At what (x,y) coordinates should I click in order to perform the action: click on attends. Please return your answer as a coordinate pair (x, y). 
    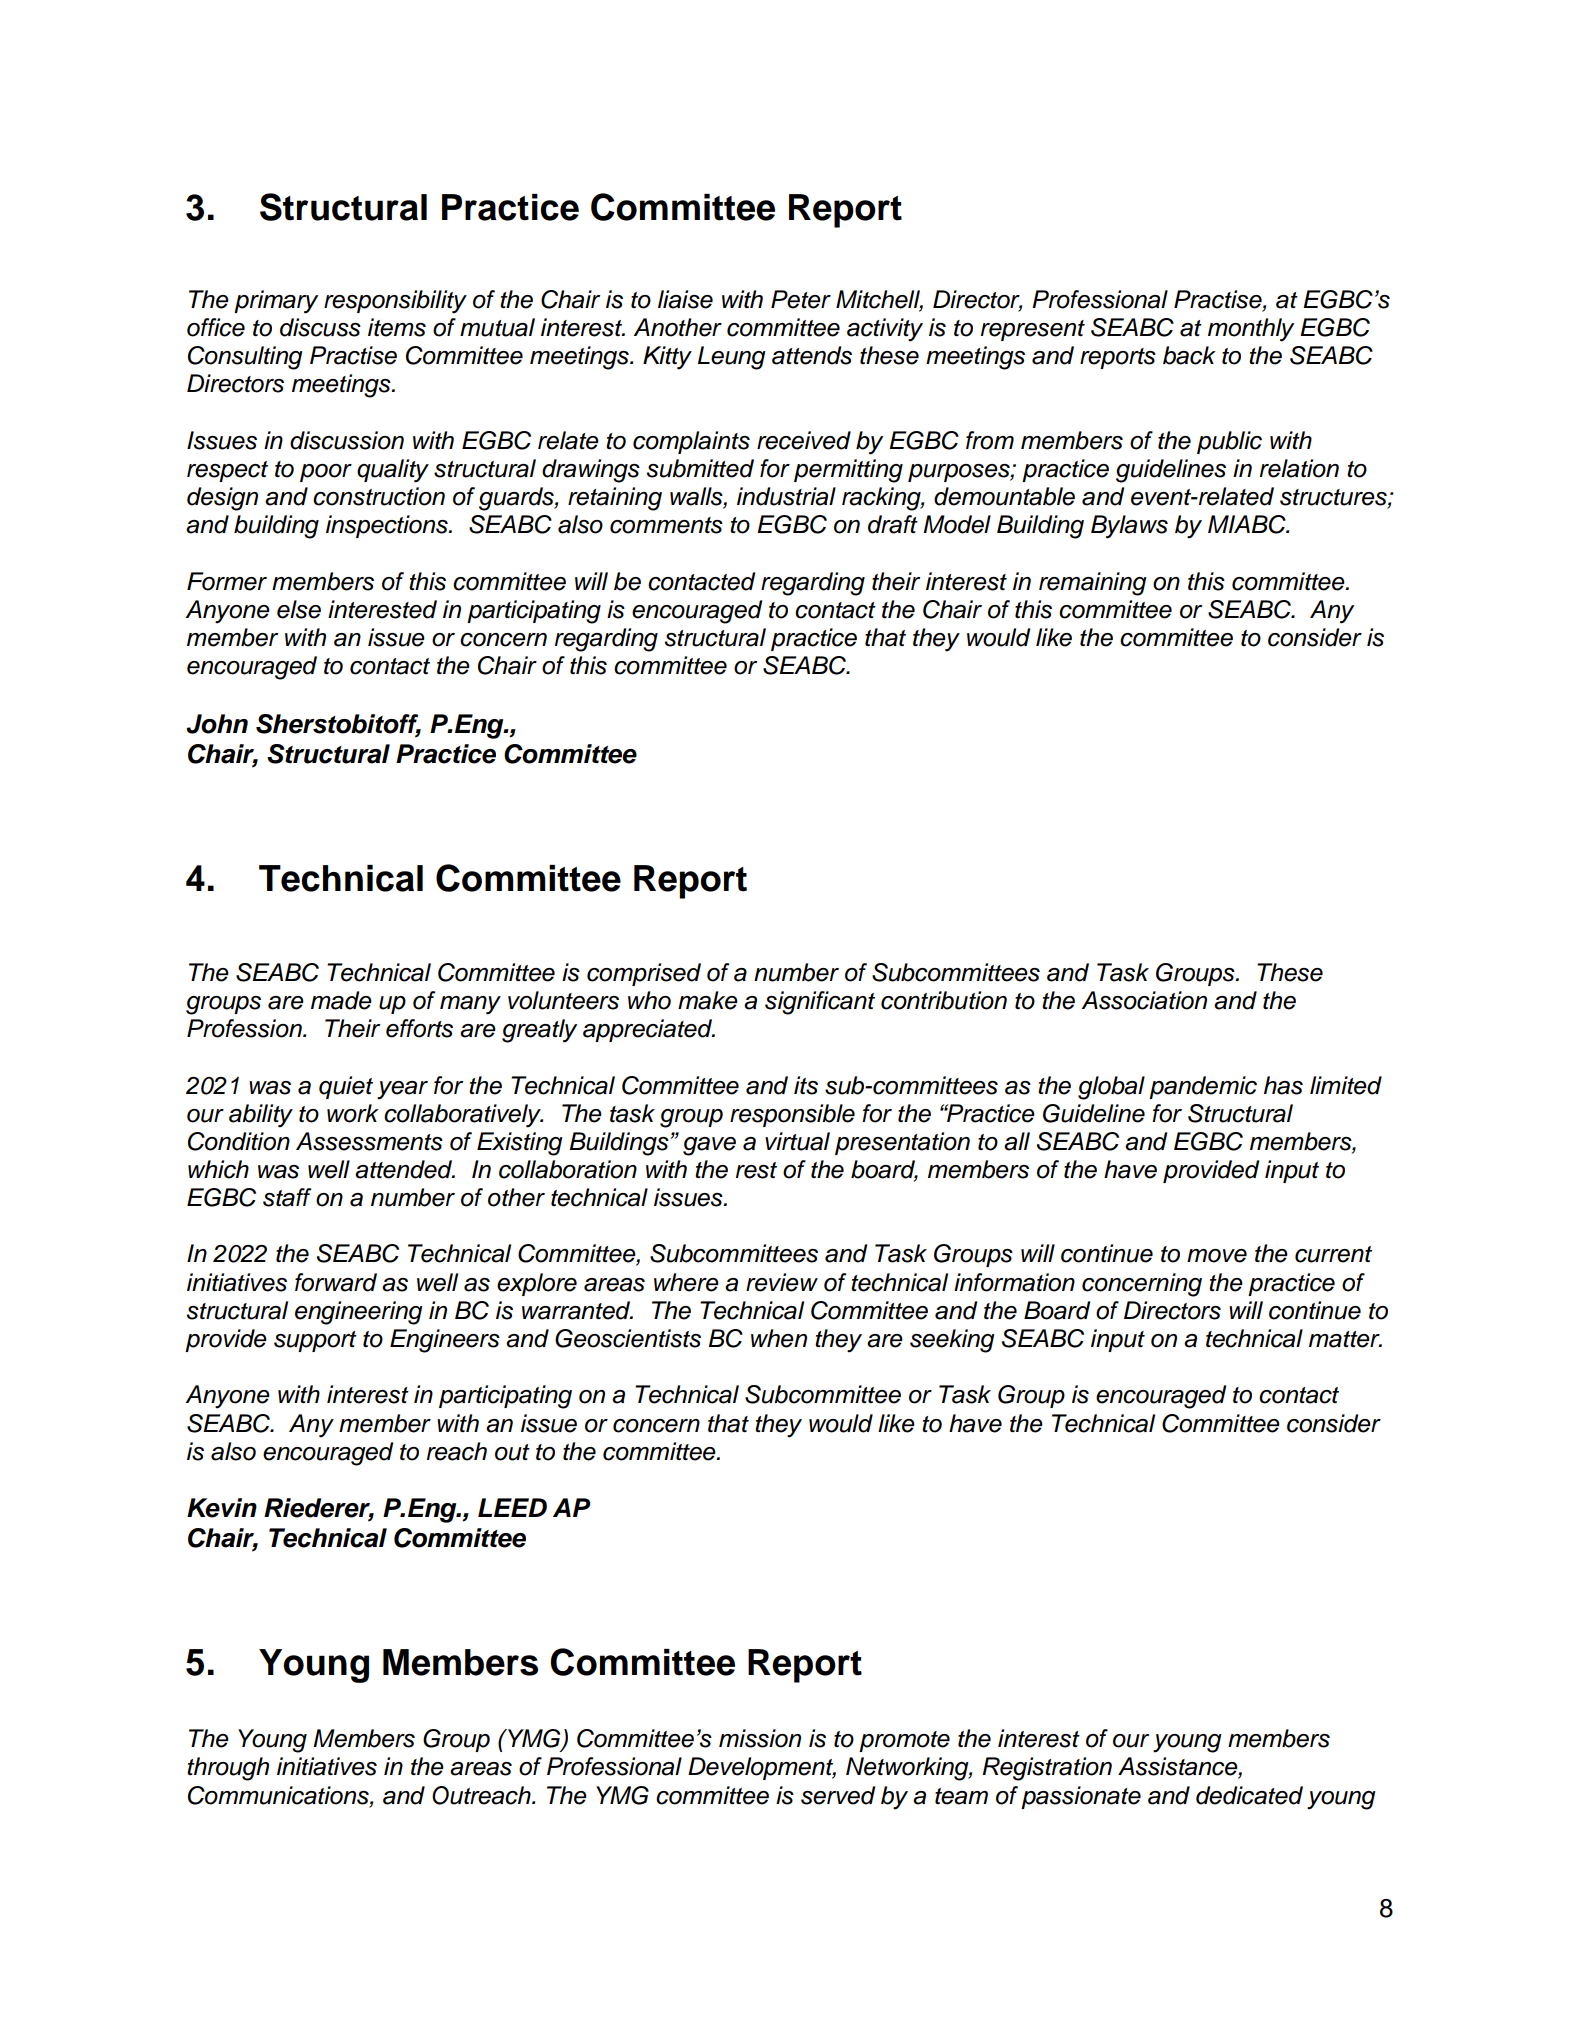
    Looking at the image, I should click on (812, 355).
